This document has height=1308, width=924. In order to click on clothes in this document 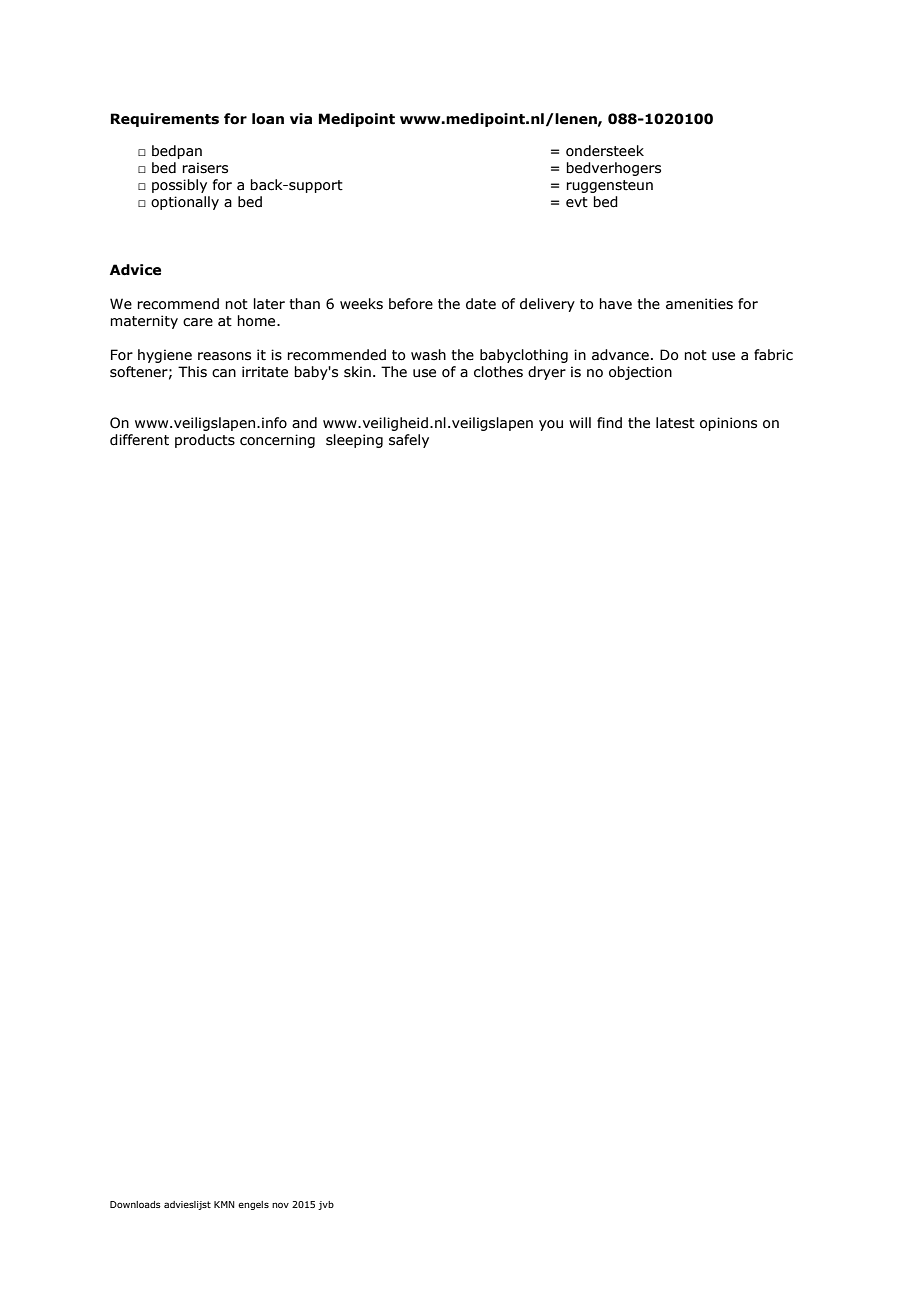, I will do `click(498, 372)`.
